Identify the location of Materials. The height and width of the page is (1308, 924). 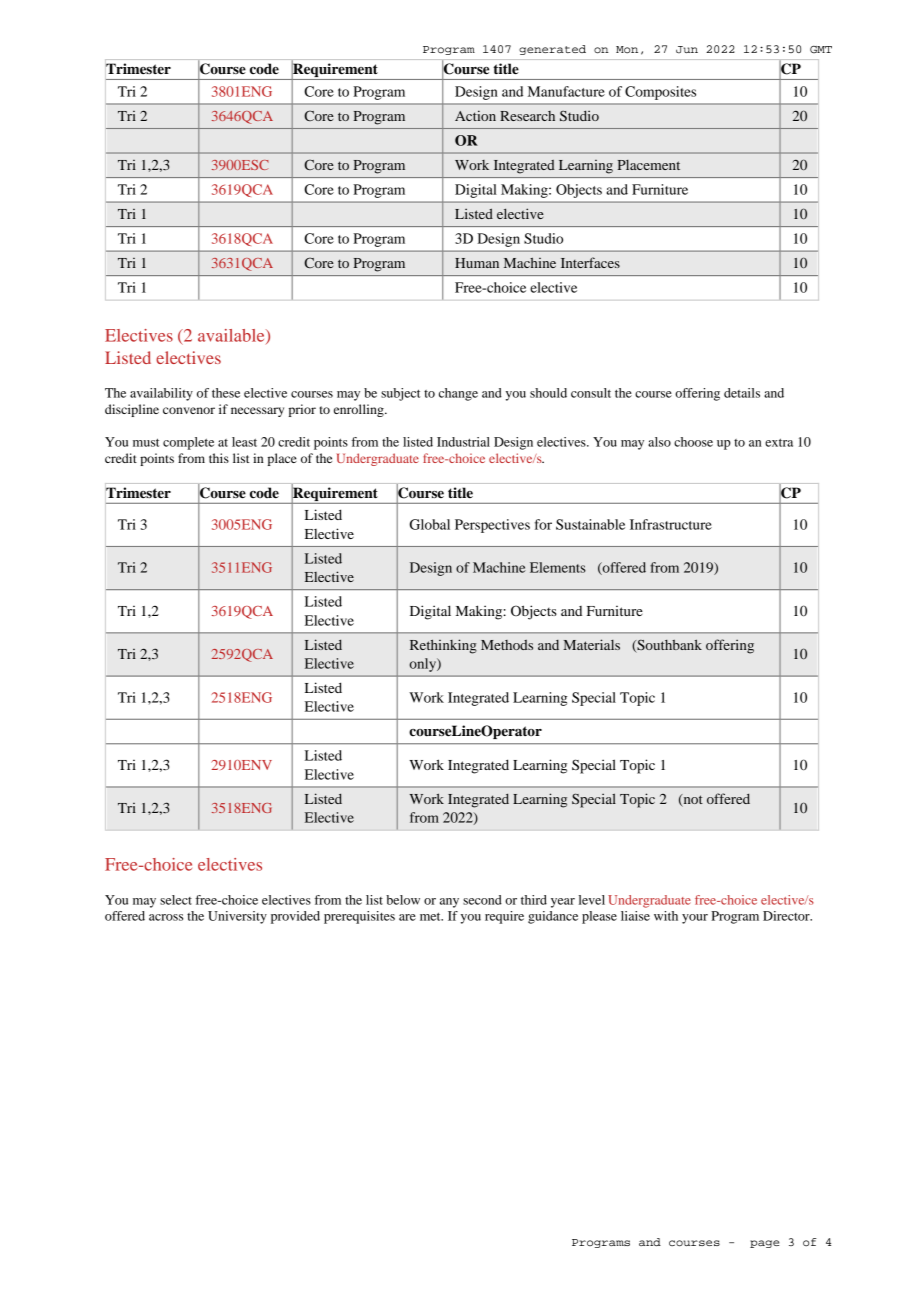
(591, 644).
